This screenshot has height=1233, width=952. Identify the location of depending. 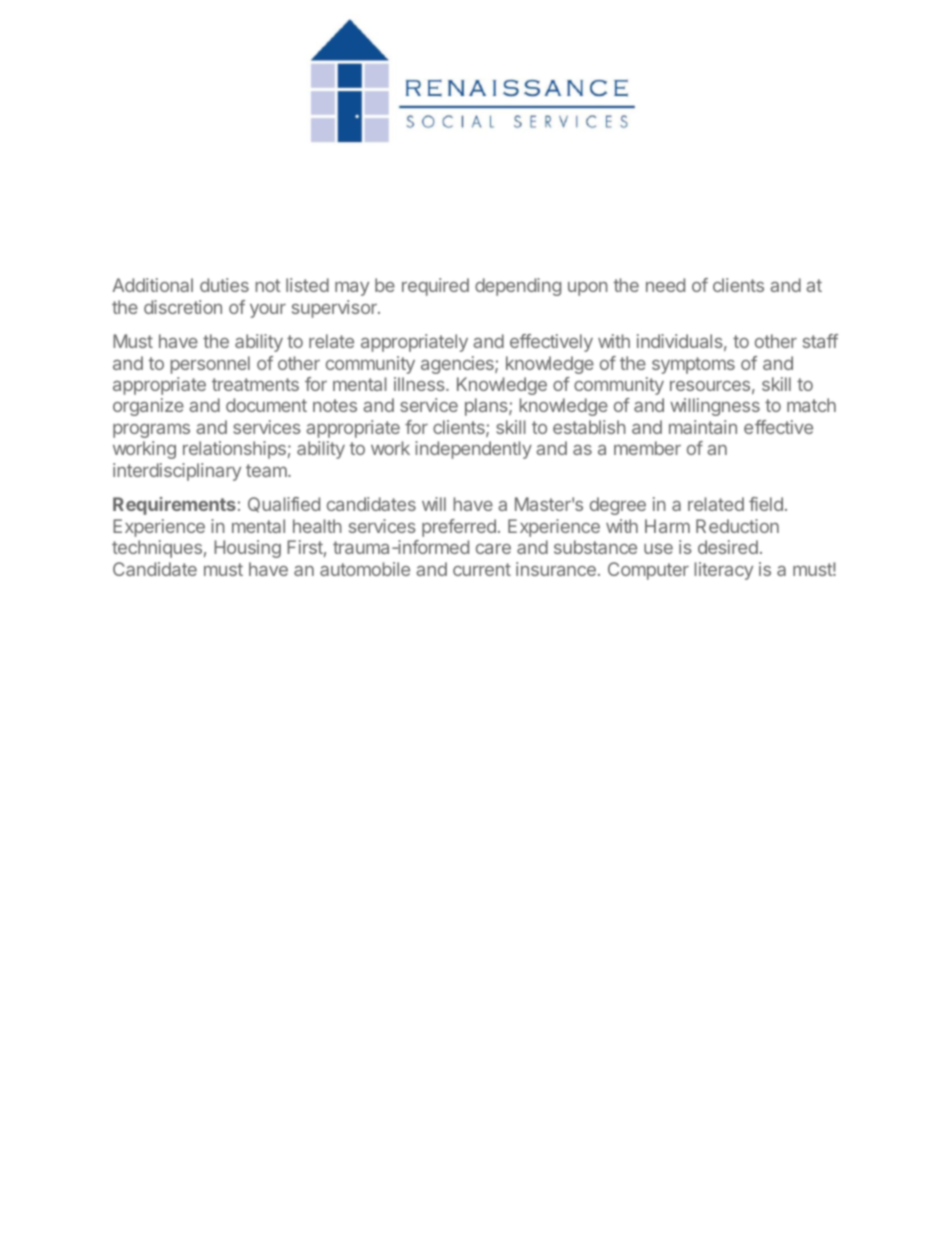
(518, 287).
